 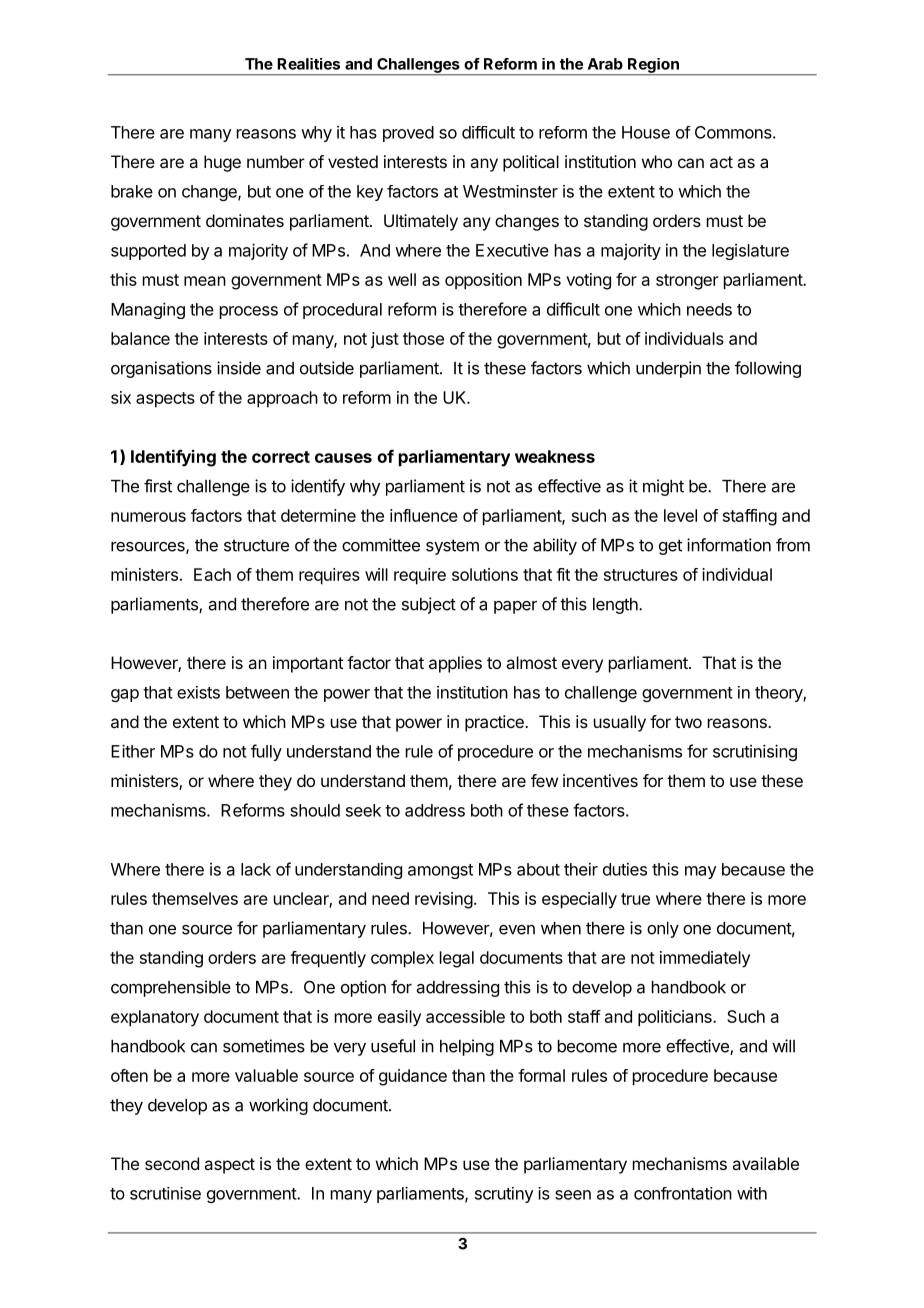 I want to click on proved, so click(x=408, y=134).
